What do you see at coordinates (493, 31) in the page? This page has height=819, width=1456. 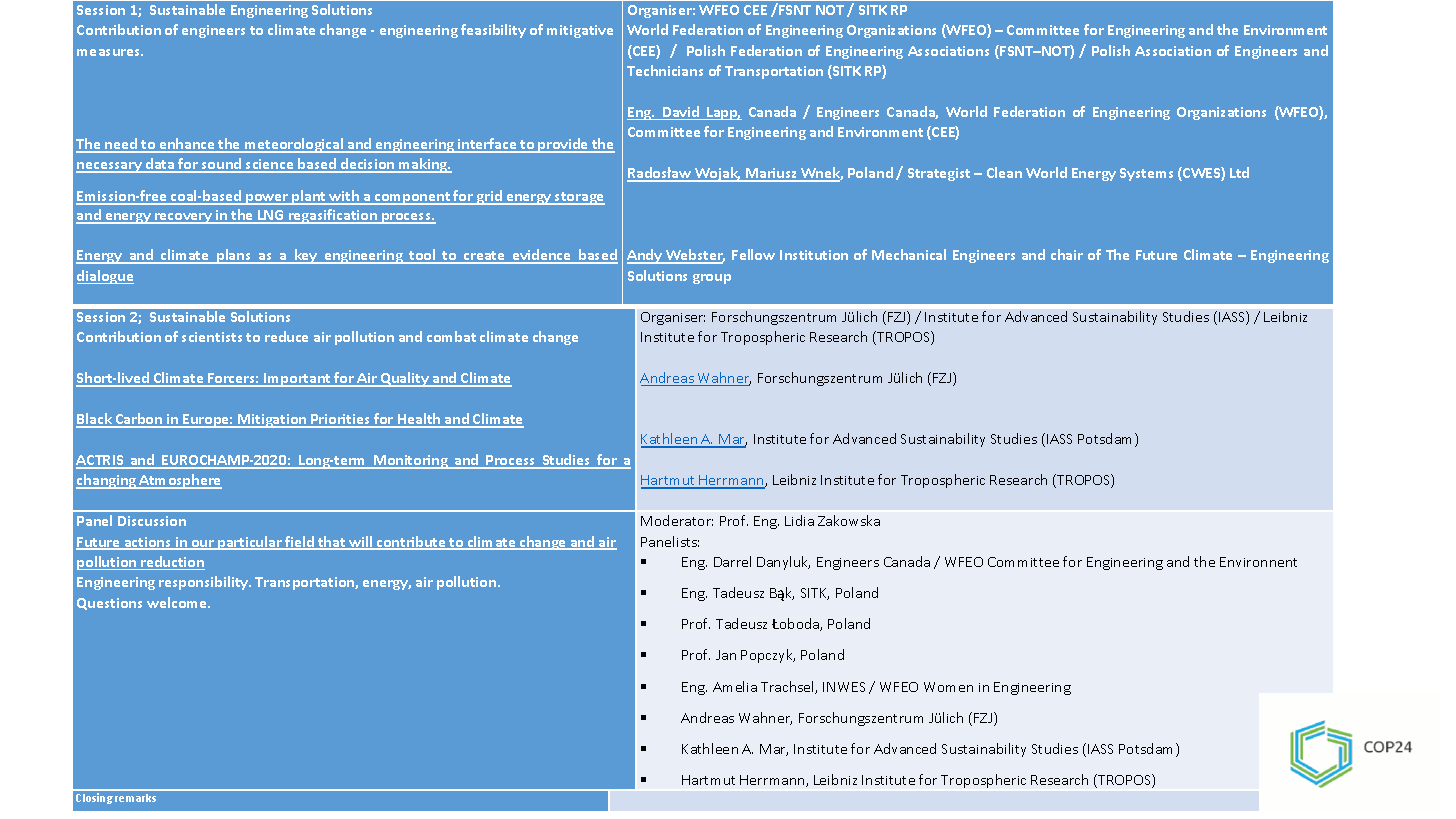 I see `feasibility` at bounding box center [493, 31].
